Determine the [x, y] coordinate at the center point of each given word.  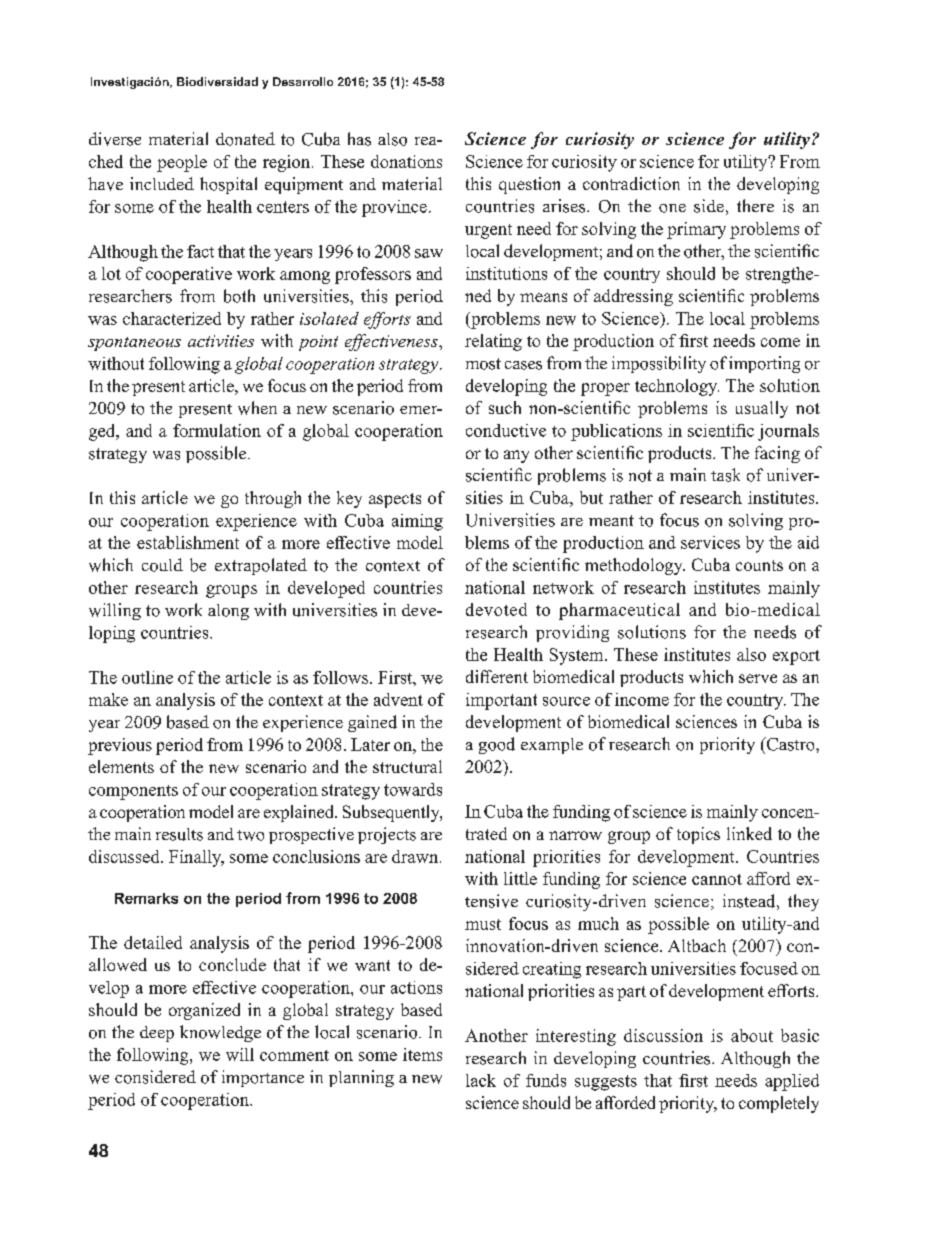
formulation [217, 430]
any [516, 456]
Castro [791, 744]
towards [413, 789]
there [755, 205]
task [725, 475]
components [133, 792]
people [182, 163]
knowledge [220, 1033]
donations [406, 161]
